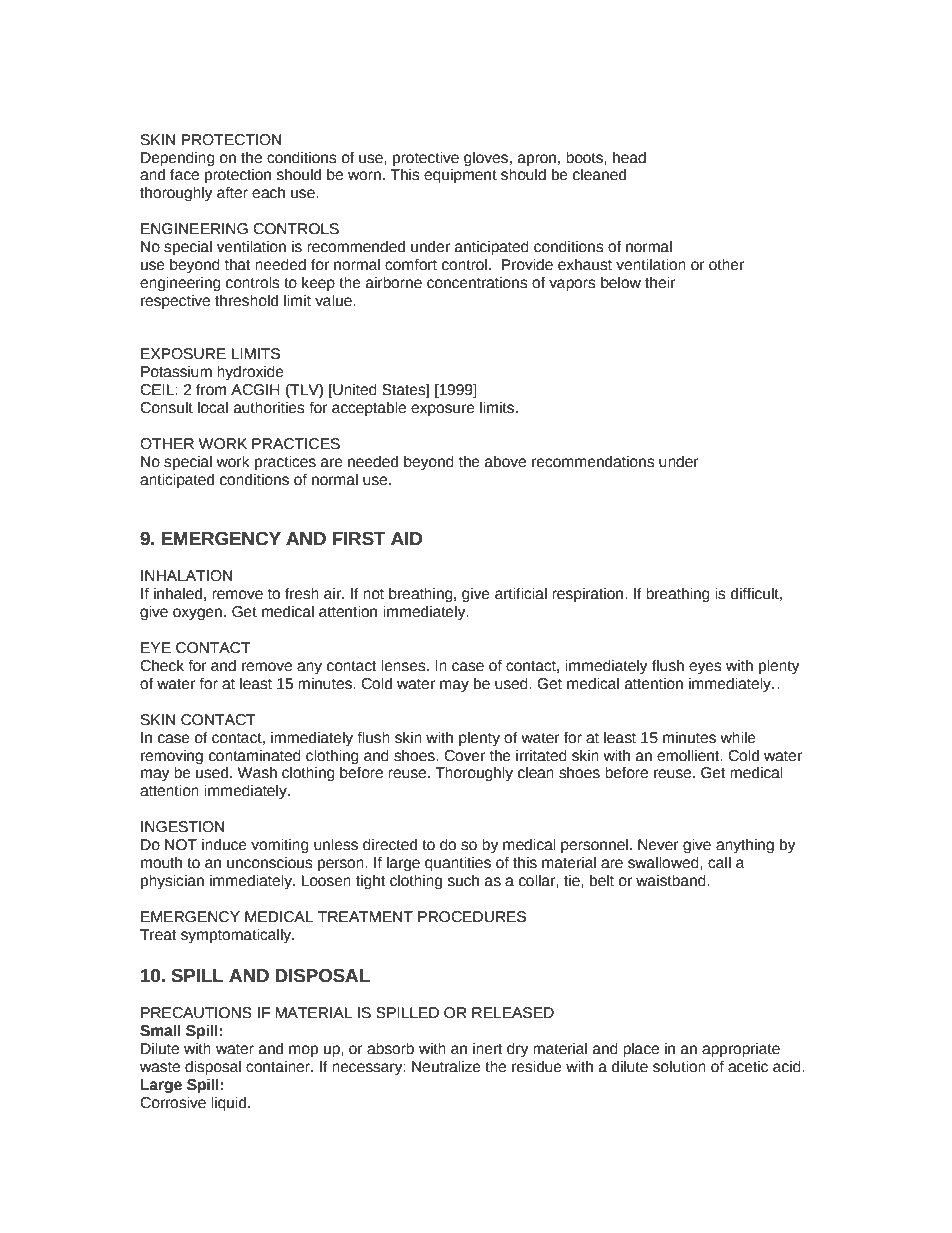 This screenshot has width=952, height=1233. What do you see at coordinates (629, 158) in the screenshot?
I see `head` at bounding box center [629, 158].
